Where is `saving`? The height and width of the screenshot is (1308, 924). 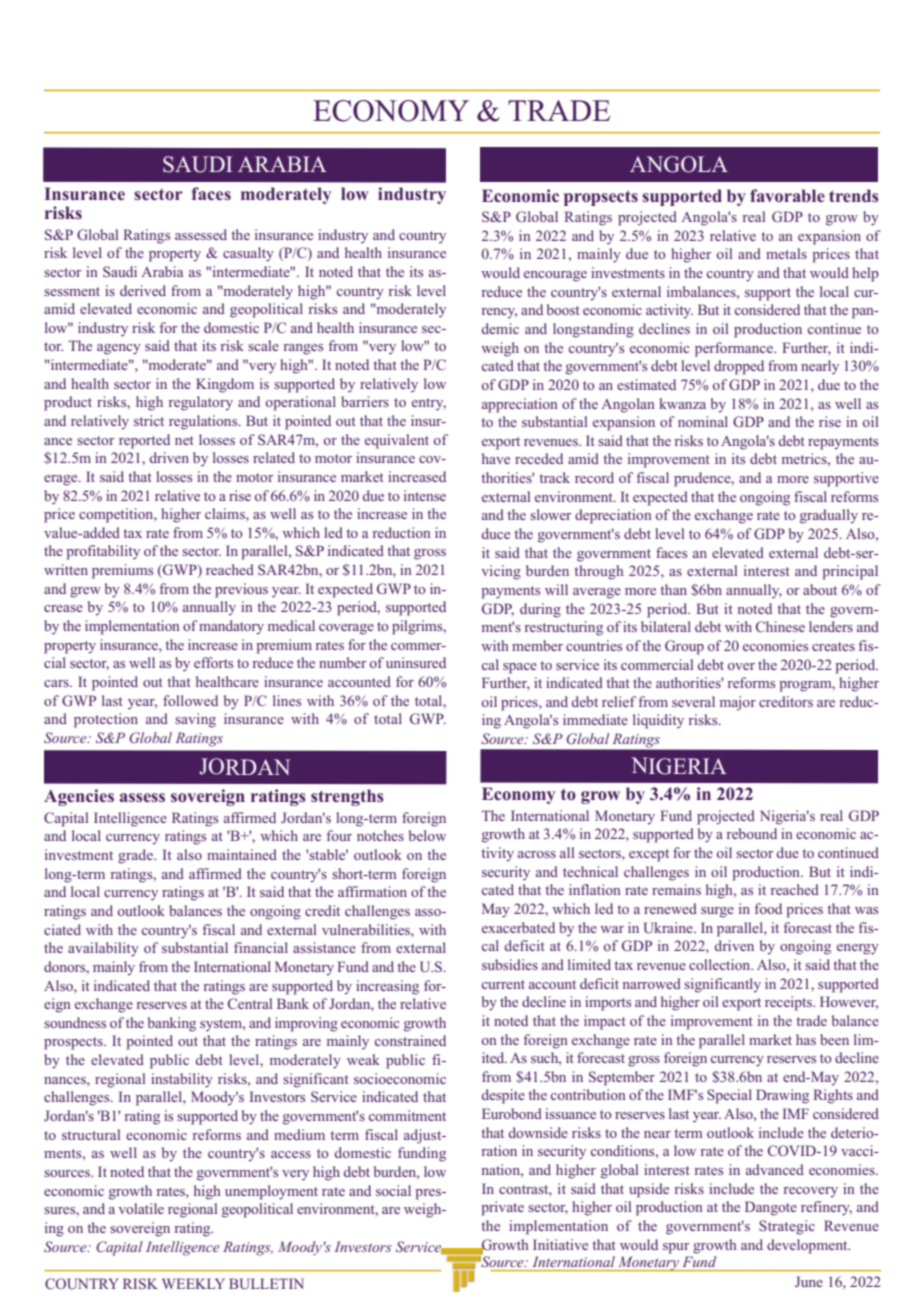 saving is located at coordinates (195, 720).
